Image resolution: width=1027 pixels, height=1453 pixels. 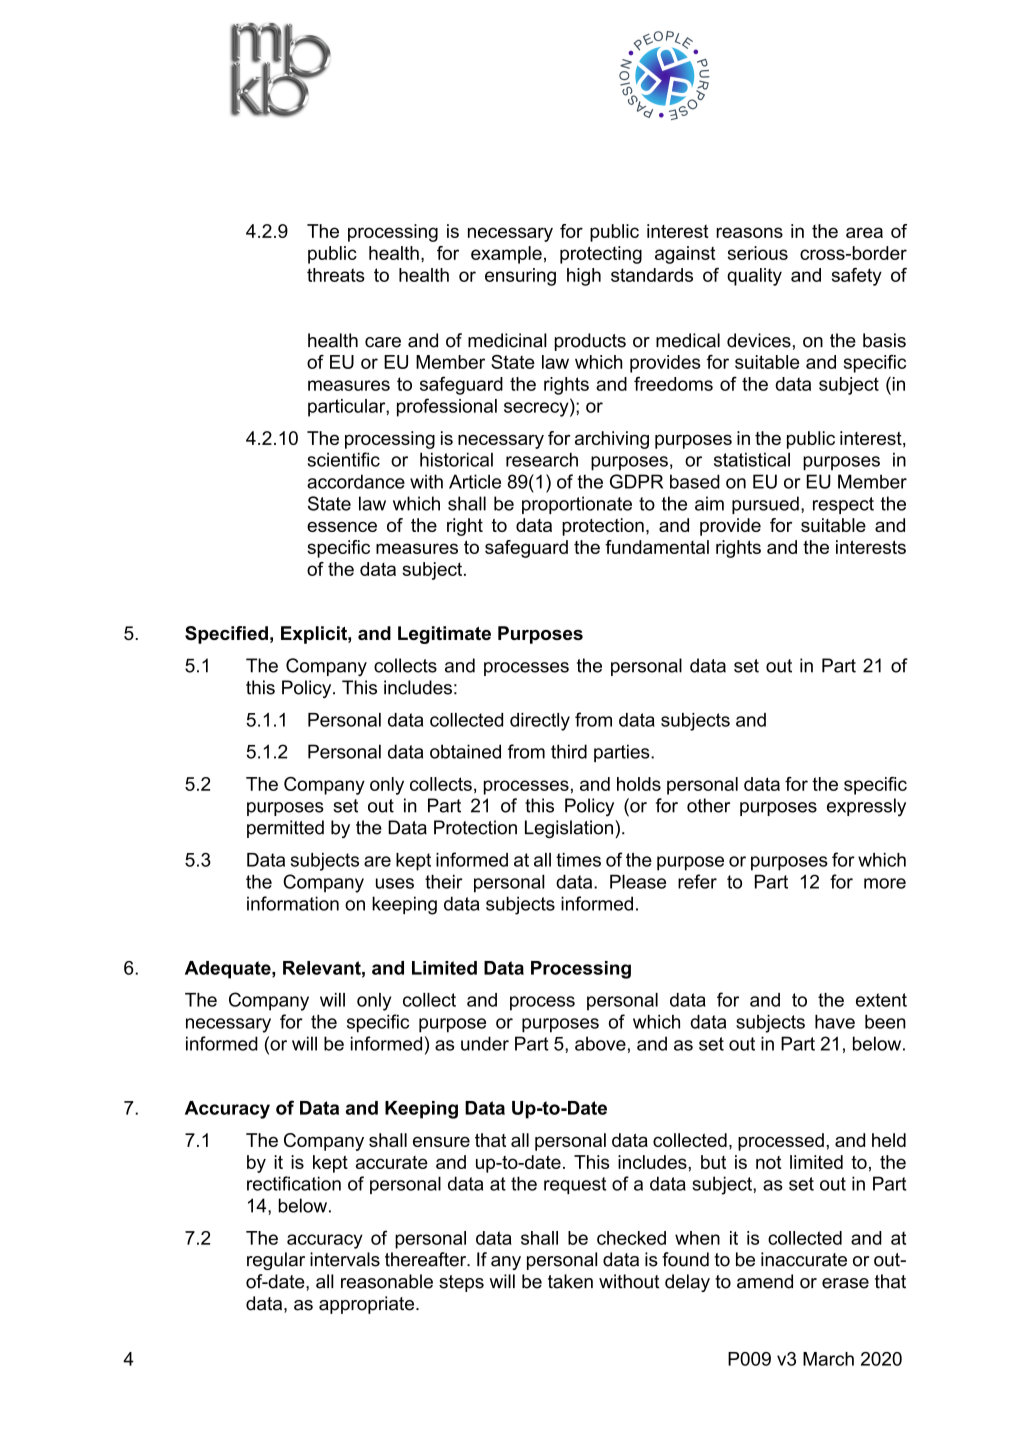 What do you see at coordinates (857, 277) in the page?
I see `safety` at bounding box center [857, 277].
